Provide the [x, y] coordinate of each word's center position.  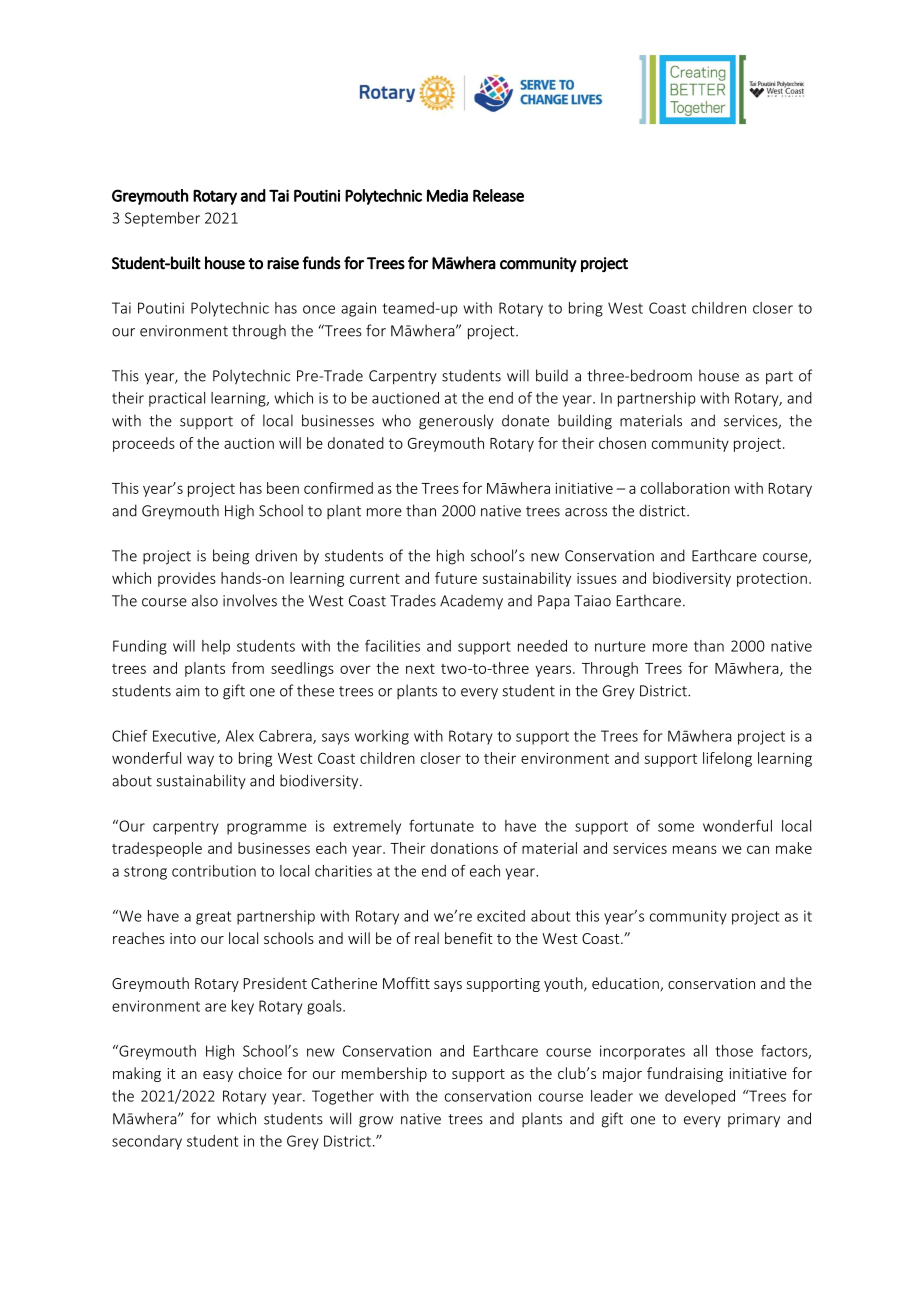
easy [218, 1076]
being [231, 557]
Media [447, 195]
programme [267, 829]
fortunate [441, 826]
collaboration [685, 488]
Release [498, 195]
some [676, 827]
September [162, 219]
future [456, 578]
